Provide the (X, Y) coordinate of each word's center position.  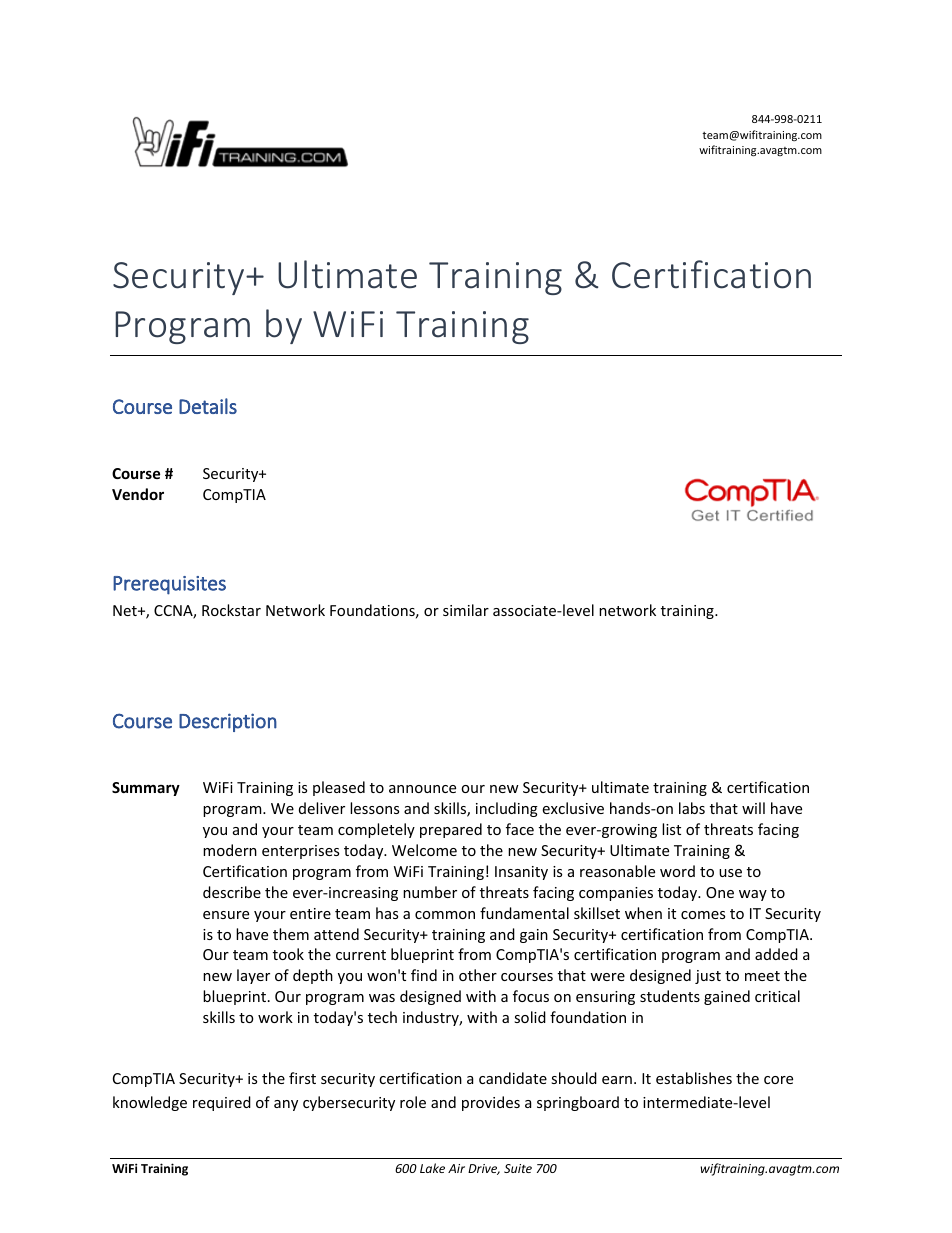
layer (253, 976)
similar (466, 610)
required (222, 1103)
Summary (146, 789)
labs (692, 808)
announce (422, 789)
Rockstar (231, 610)
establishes (694, 1078)
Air (456, 1168)
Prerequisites (169, 585)
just (708, 977)
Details (208, 406)
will (753, 808)
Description (228, 722)
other (478, 975)
